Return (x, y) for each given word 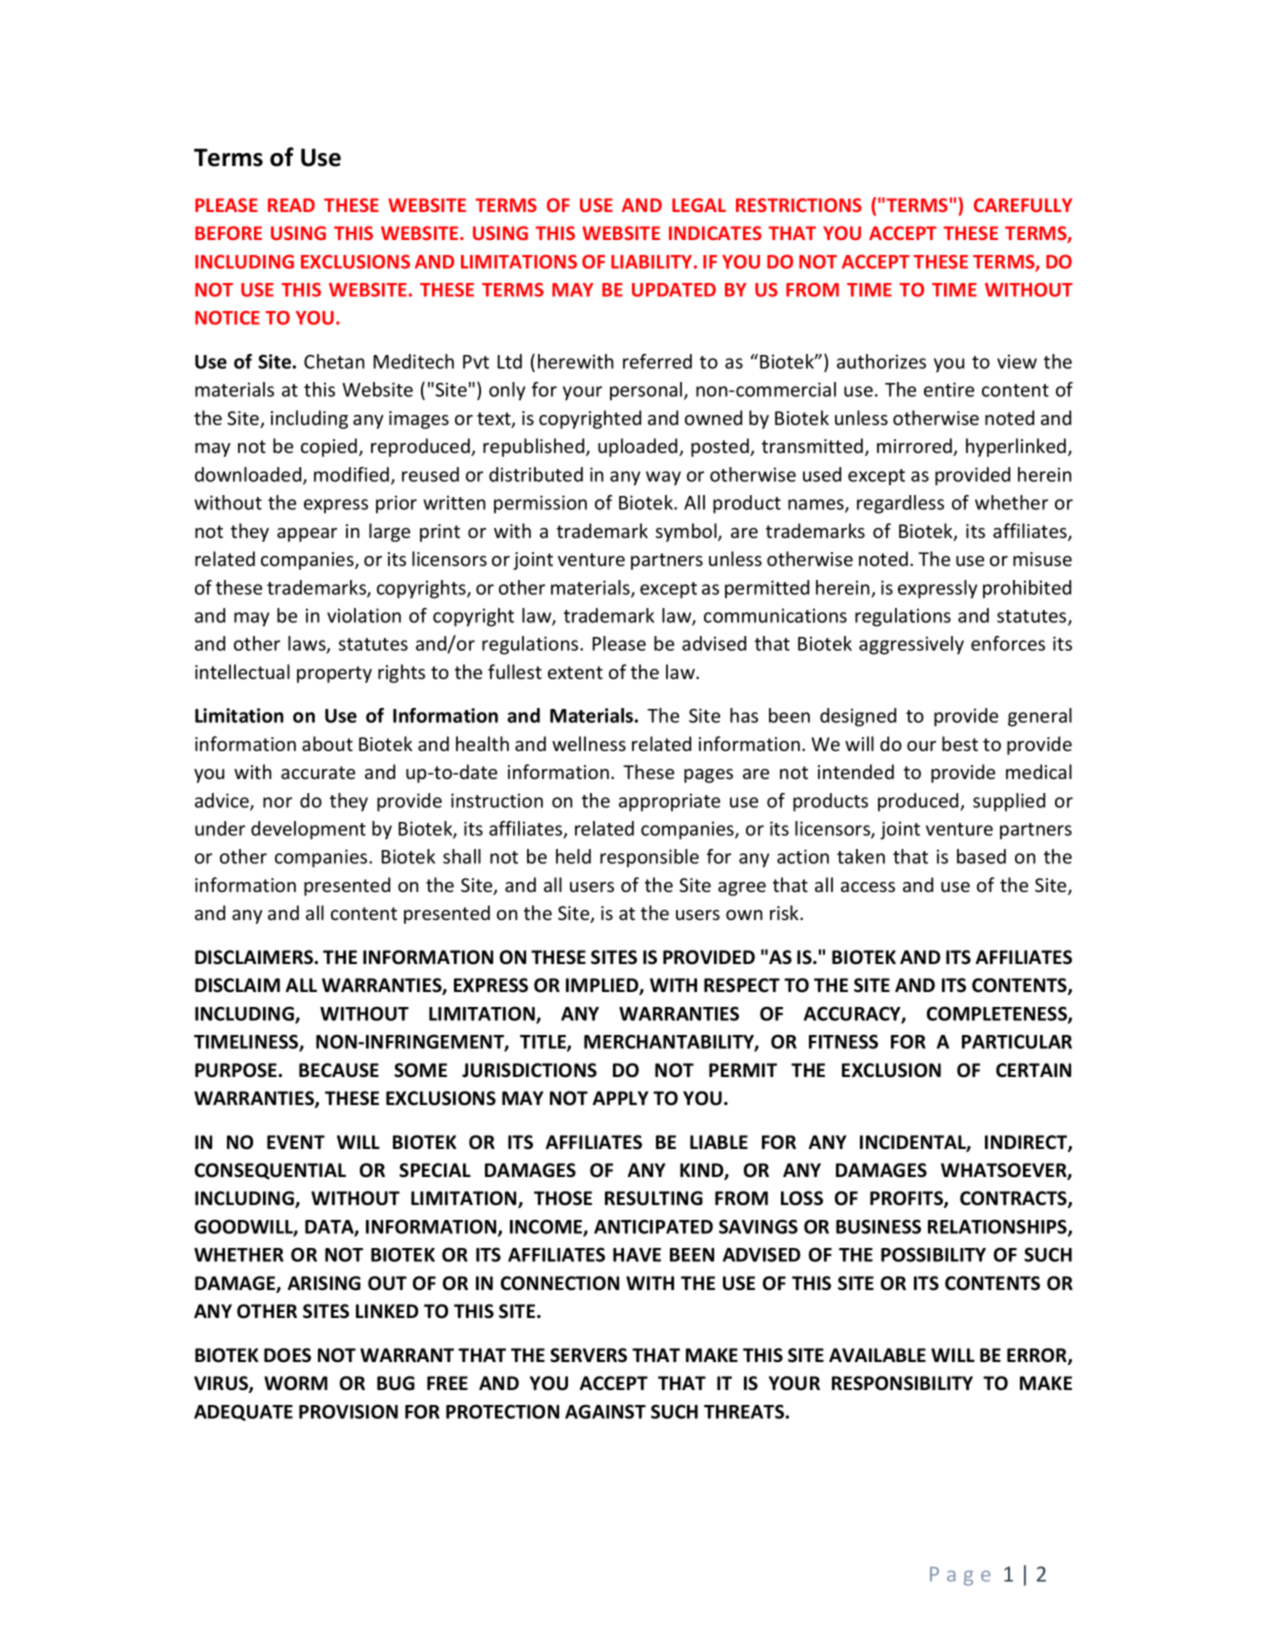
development (308, 830)
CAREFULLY (1023, 205)
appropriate (669, 802)
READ (291, 205)
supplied (1009, 802)
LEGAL (699, 205)
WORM (296, 1383)
